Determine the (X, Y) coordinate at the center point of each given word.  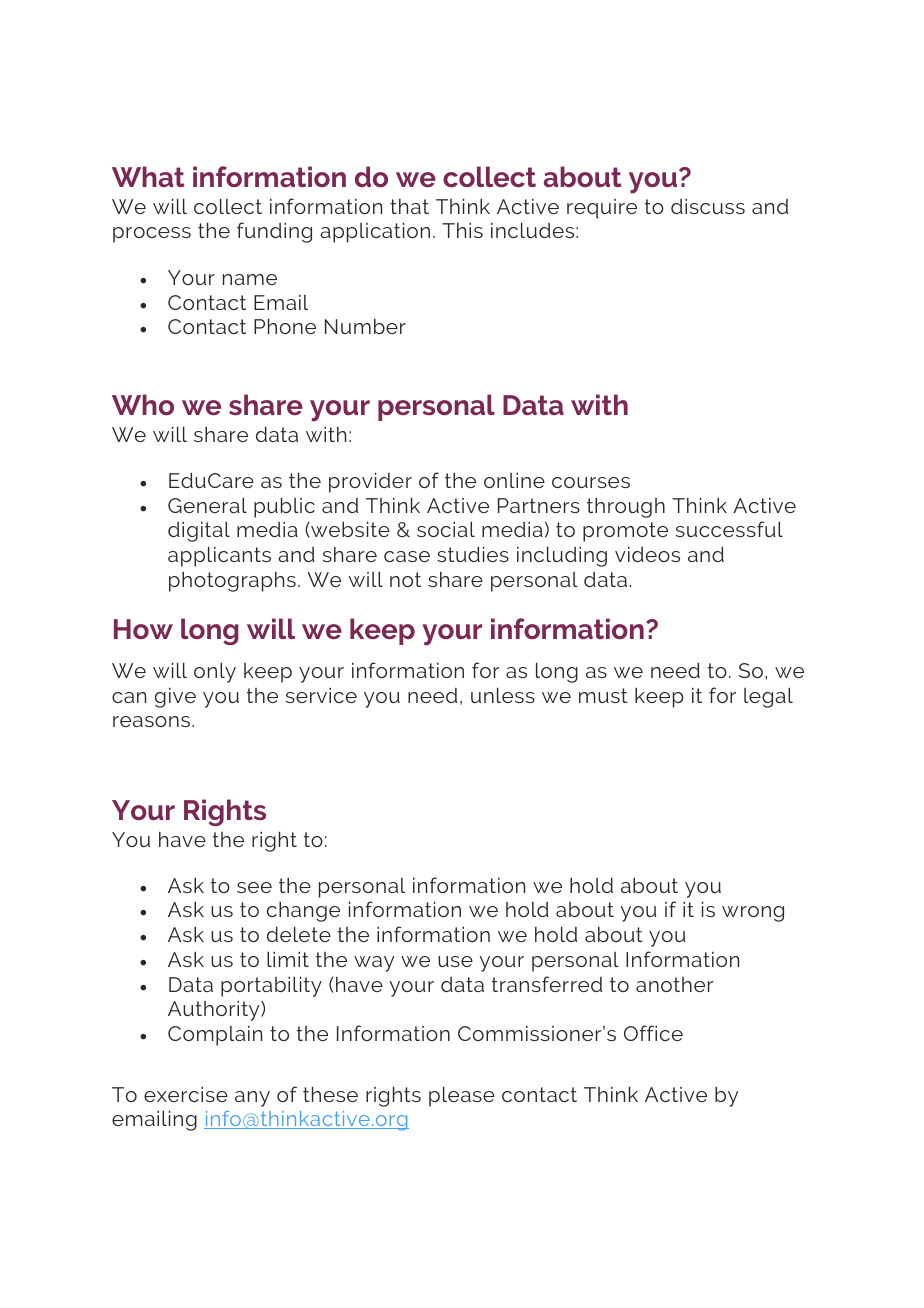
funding (274, 232)
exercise (186, 1094)
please (462, 1096)
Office (653, 1033)
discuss (708, 206)
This (462, 230)
